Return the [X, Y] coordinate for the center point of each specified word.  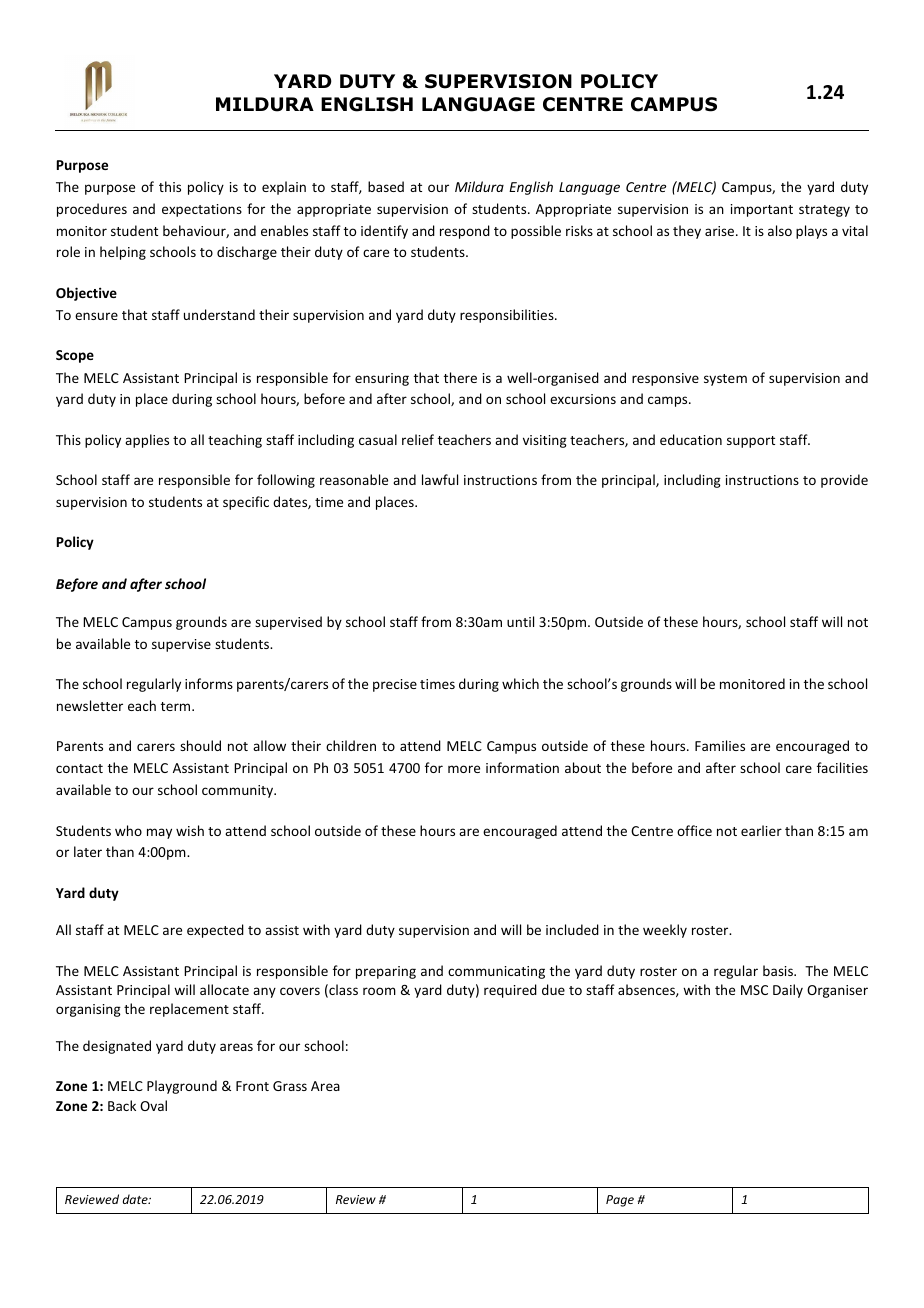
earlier [761, 830]
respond [465, 232]
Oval [153, 1105]
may [159, 833]
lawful [440, 479]
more [464, 769]
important [762, 210]
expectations [202, 210]
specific [246, 503]
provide [844, 481]
